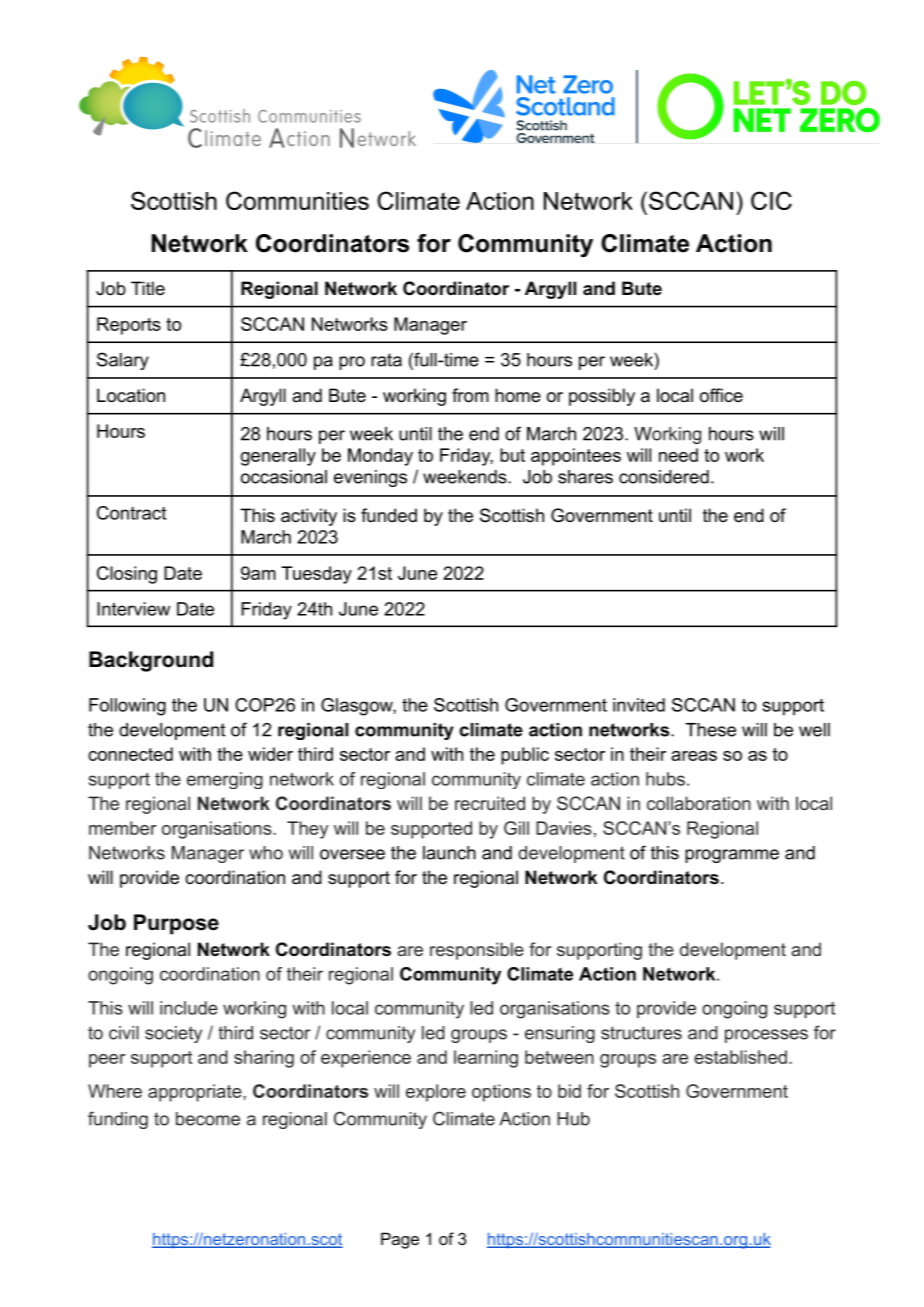  I want to click on funded, so click(389, 515).
